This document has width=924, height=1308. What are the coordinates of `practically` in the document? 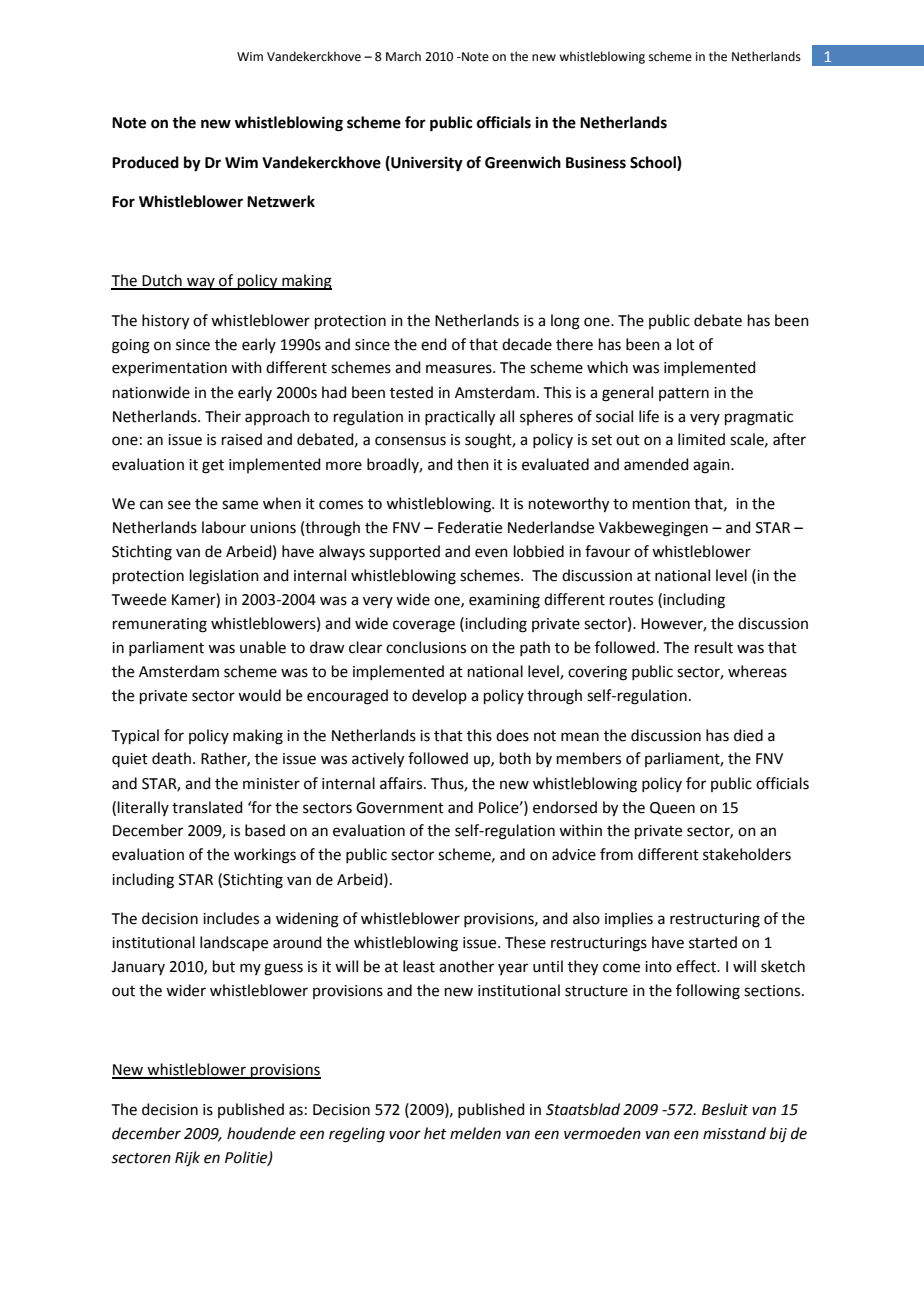 It's located at (460, 418).
